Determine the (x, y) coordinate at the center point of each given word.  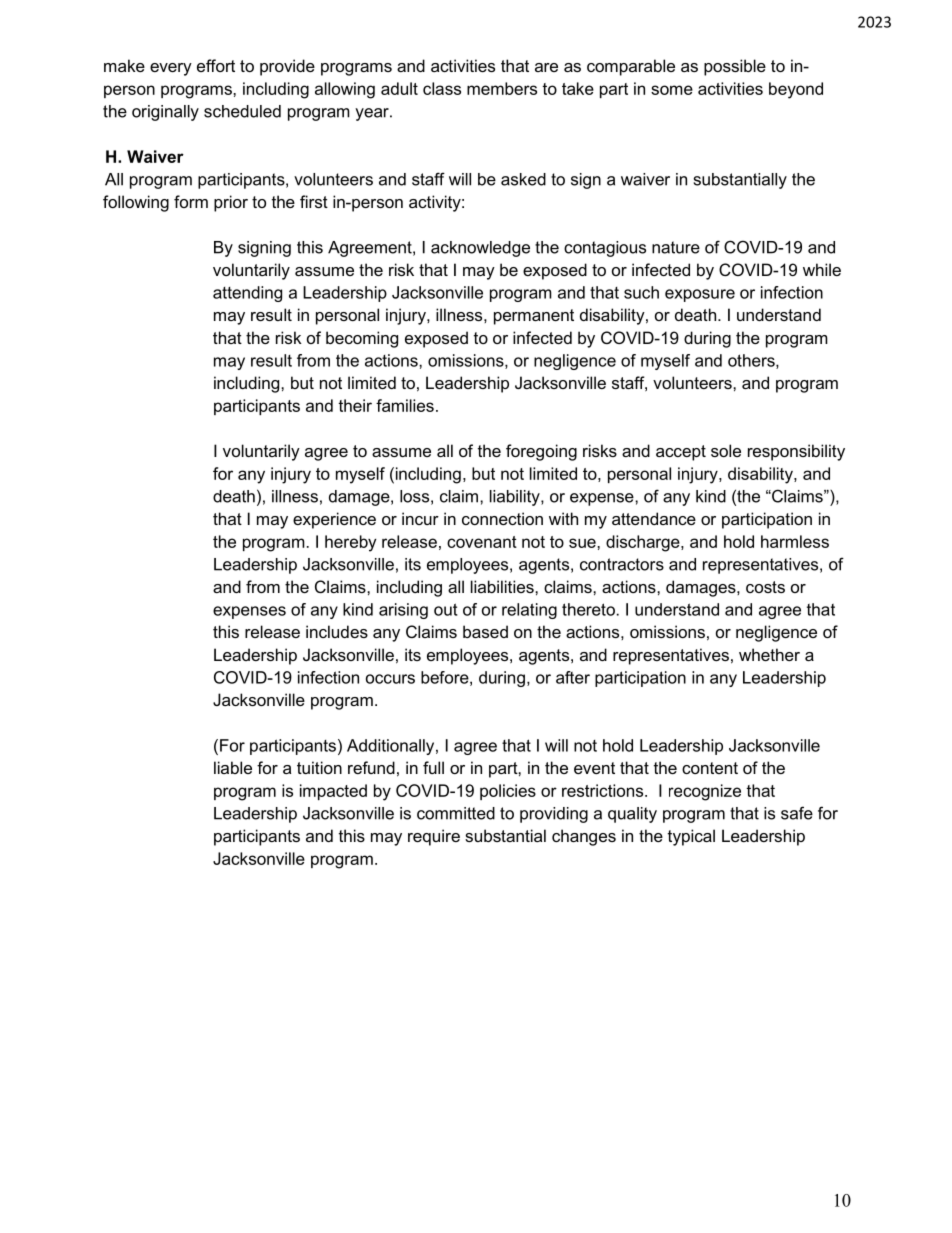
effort (216, 65)
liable (233, 767)
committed (456, 813)
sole (726, 450)
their (355, 405)
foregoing (541, 452)
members (502, 88)
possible (735, 67)
